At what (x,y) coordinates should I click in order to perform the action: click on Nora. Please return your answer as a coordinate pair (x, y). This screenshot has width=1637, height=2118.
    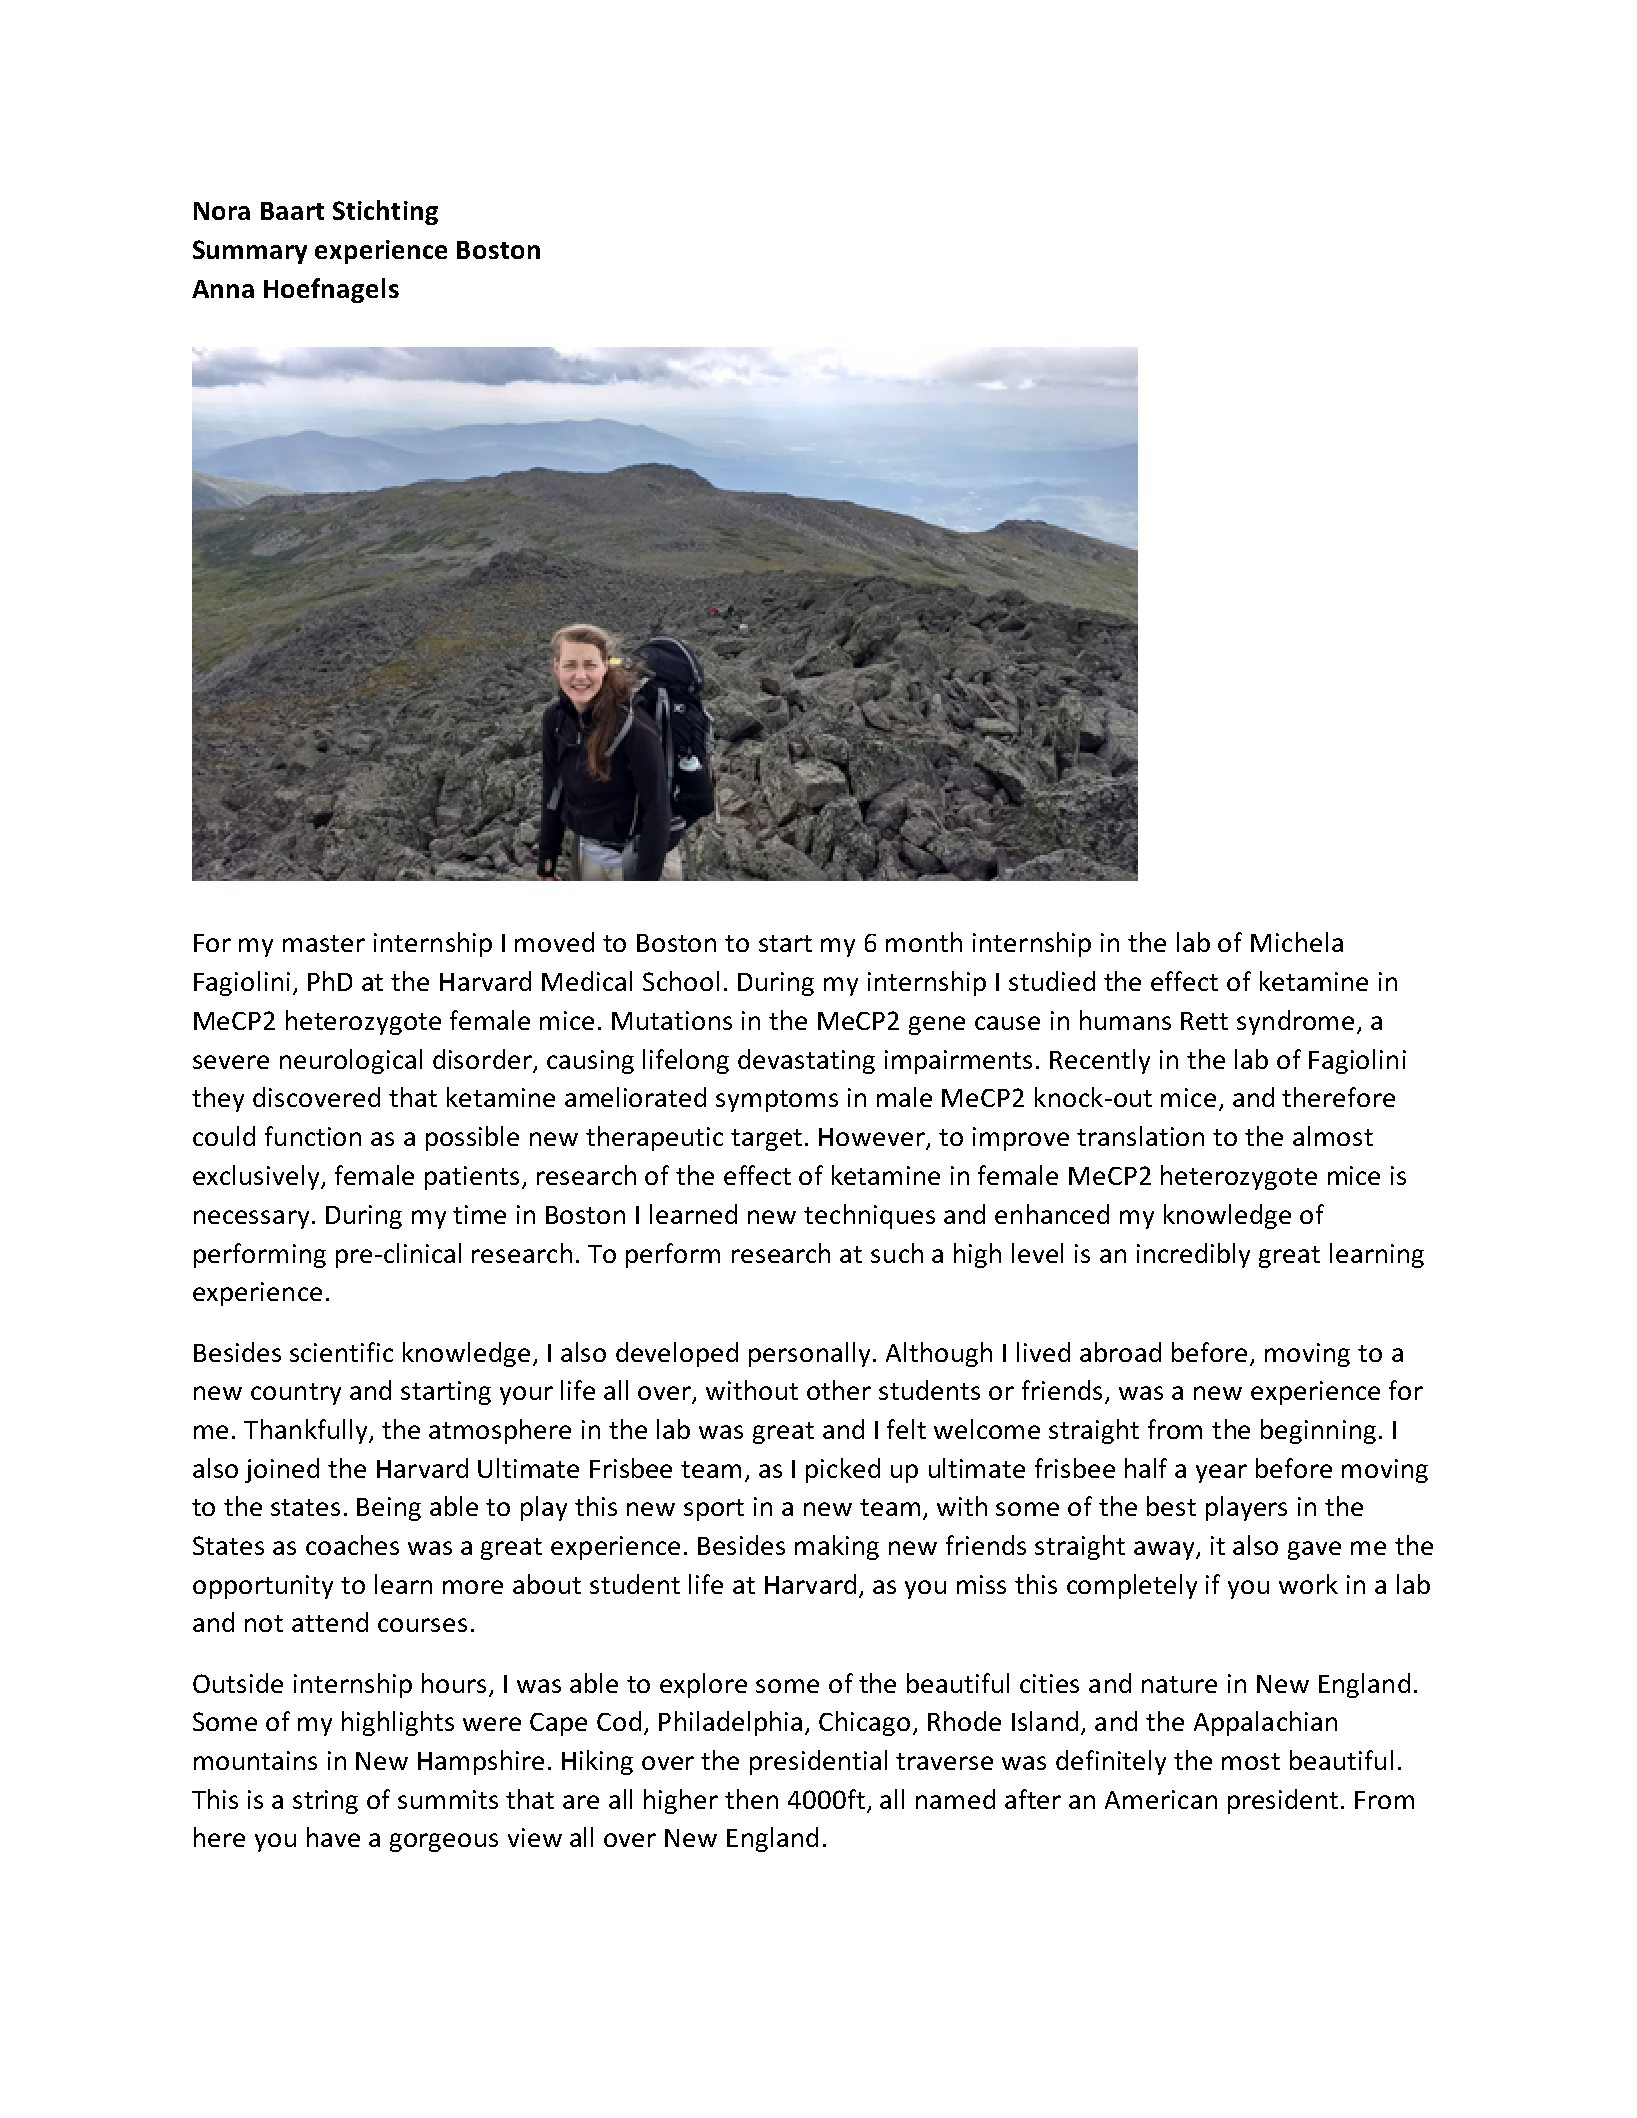
    Looking at the image, I should click on (222, 211).
